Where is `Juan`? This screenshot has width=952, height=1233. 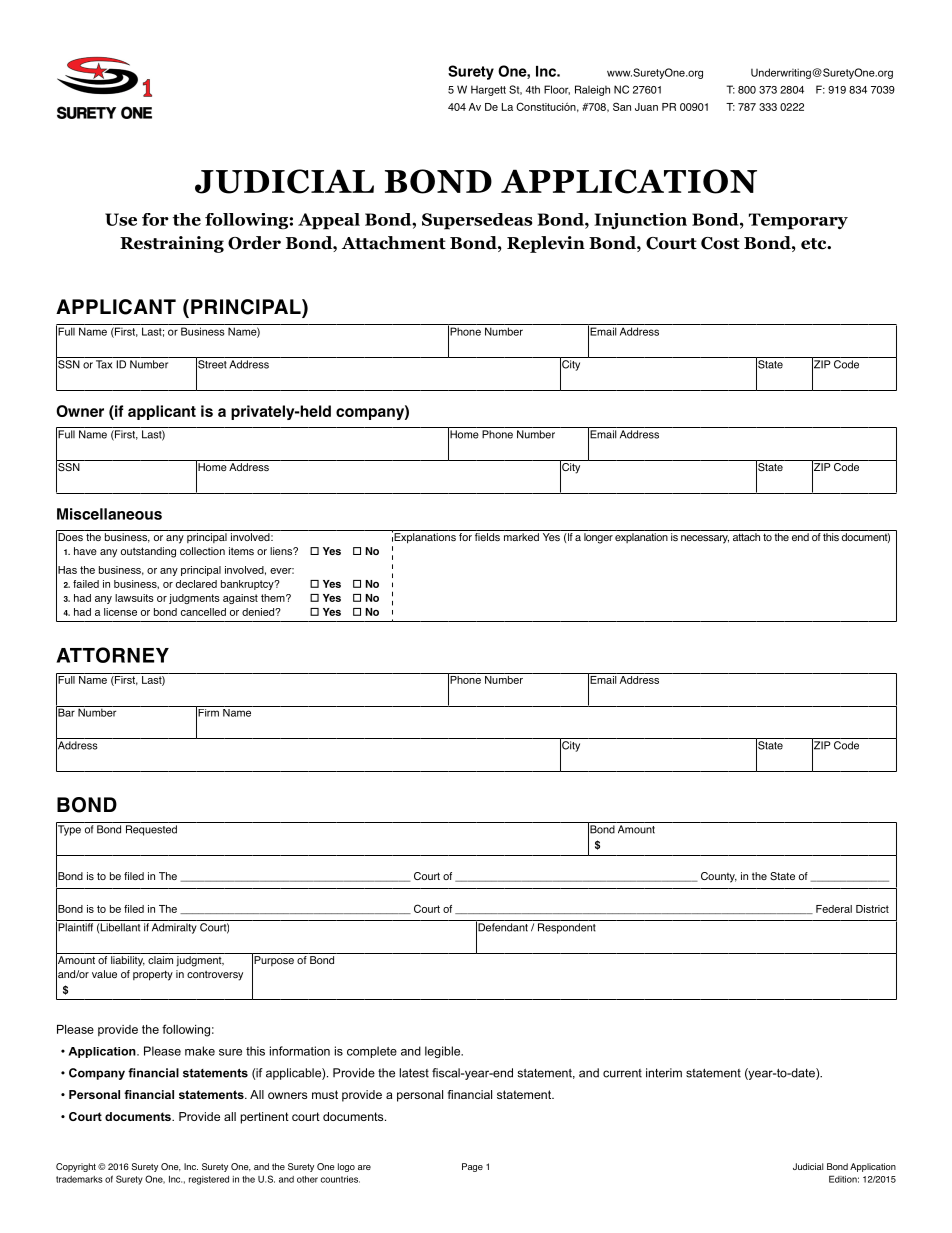 Juan is located at coordinates (646, 107).
